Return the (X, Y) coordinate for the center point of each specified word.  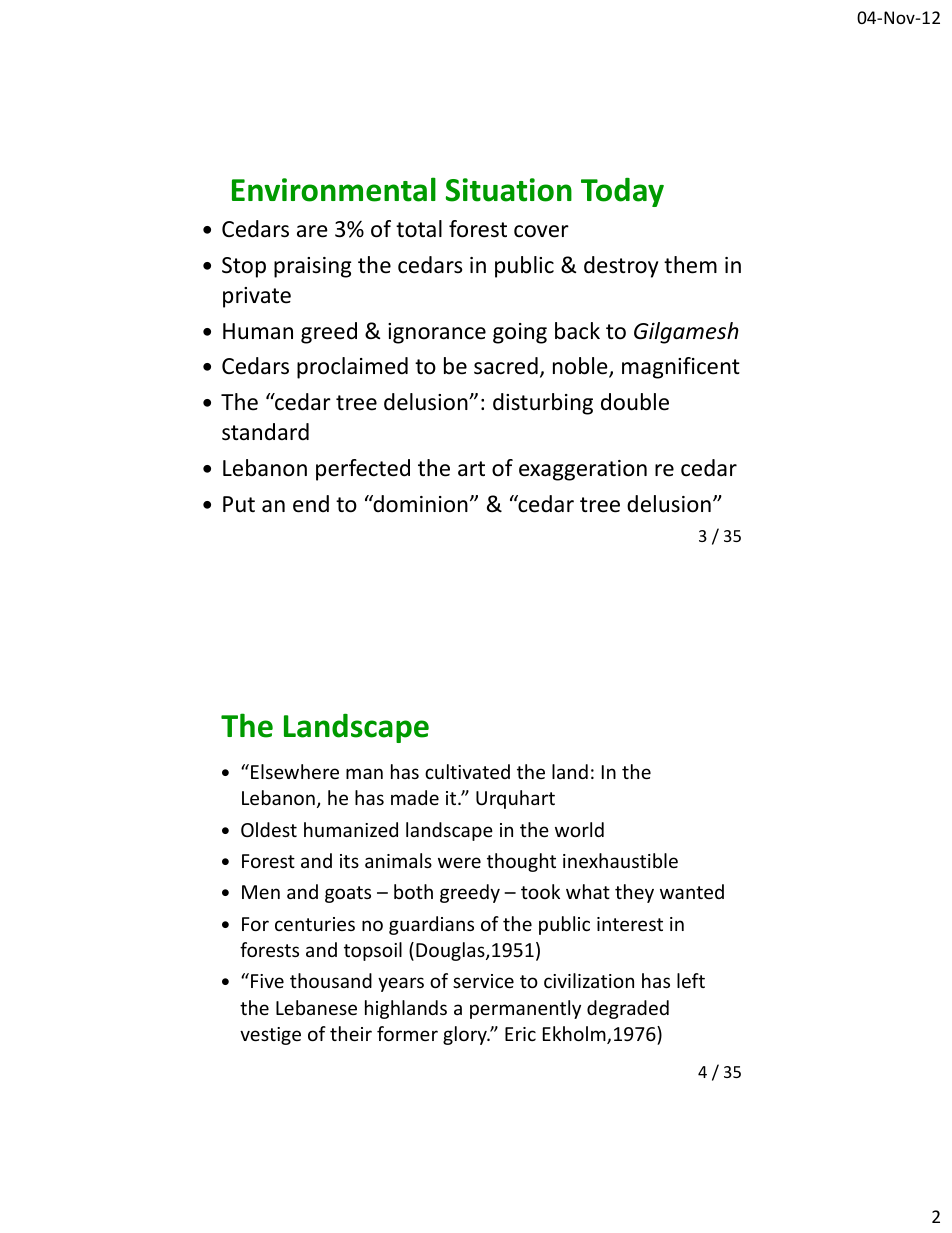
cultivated (467, 771)
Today (622, 192)
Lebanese (316, 1007)
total (419, 229)
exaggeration (583, 470)
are (312, 231)
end (311, 504)
